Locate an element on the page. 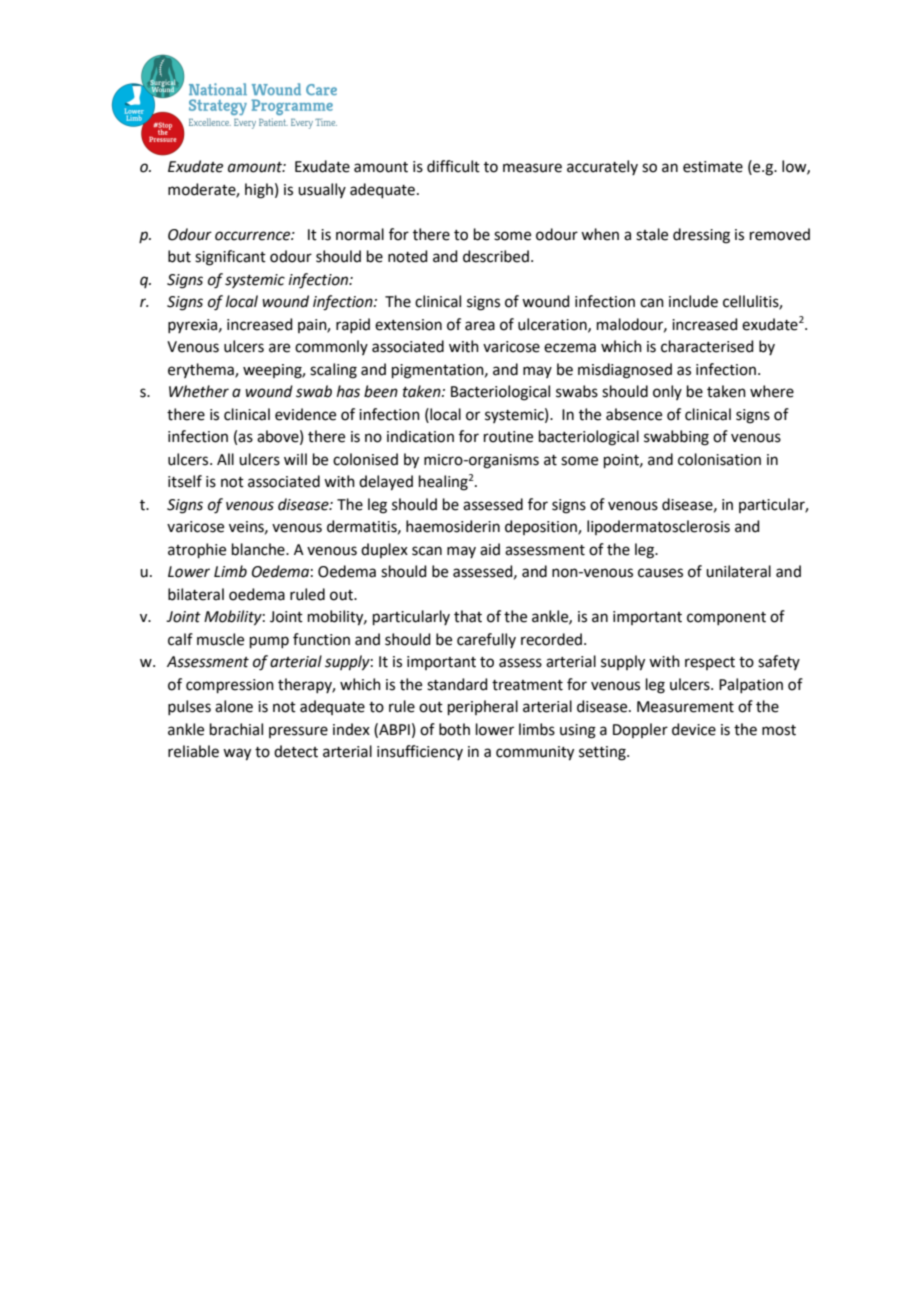 The image size is (924, 1308). will is located at coordinates (295, 459).
